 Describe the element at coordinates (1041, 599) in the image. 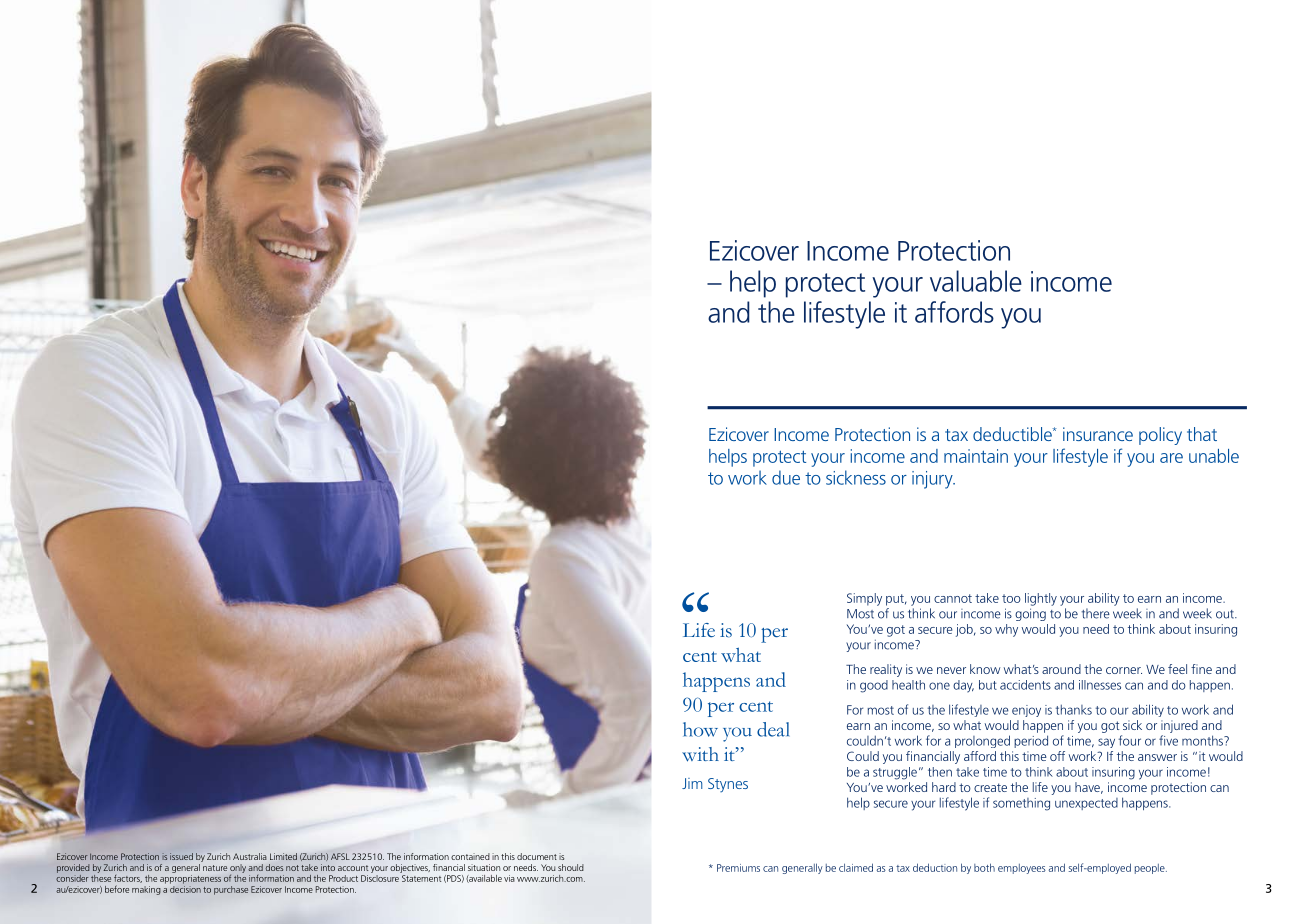

I see `lightly` at that location.
